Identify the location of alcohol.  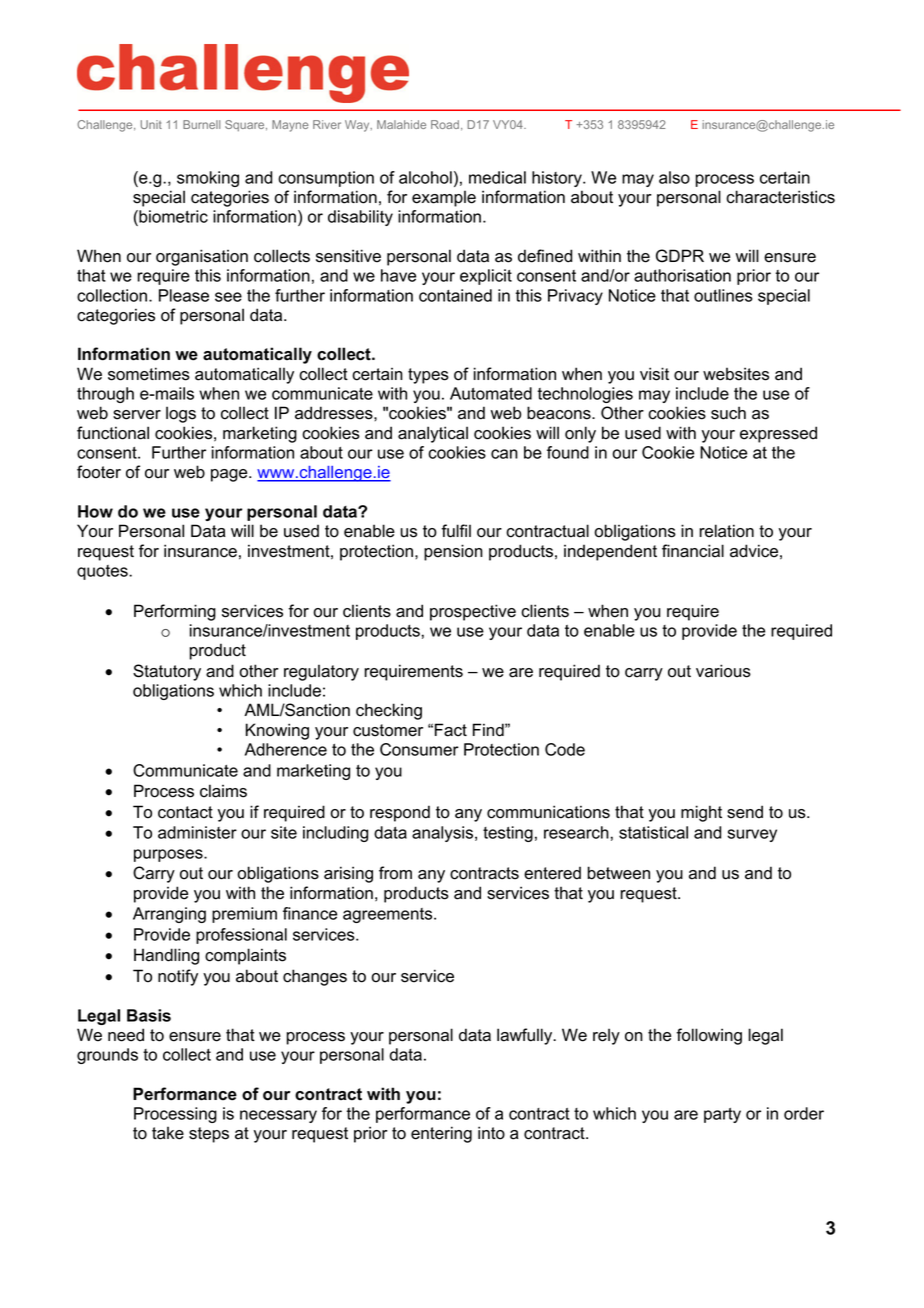
(425, 177).
